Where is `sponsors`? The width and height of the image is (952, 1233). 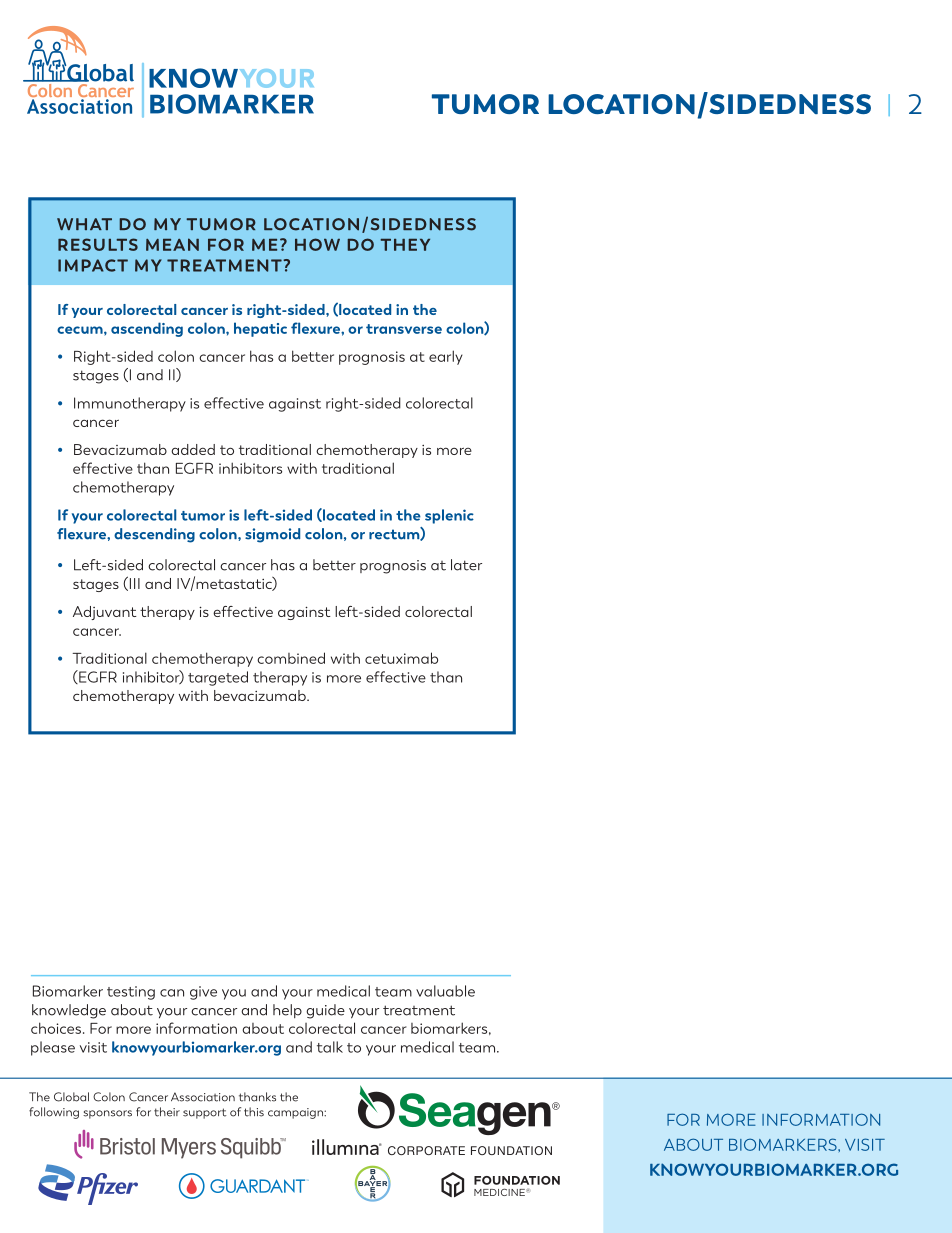 sponsors is located at coordinates (107, 1114).
